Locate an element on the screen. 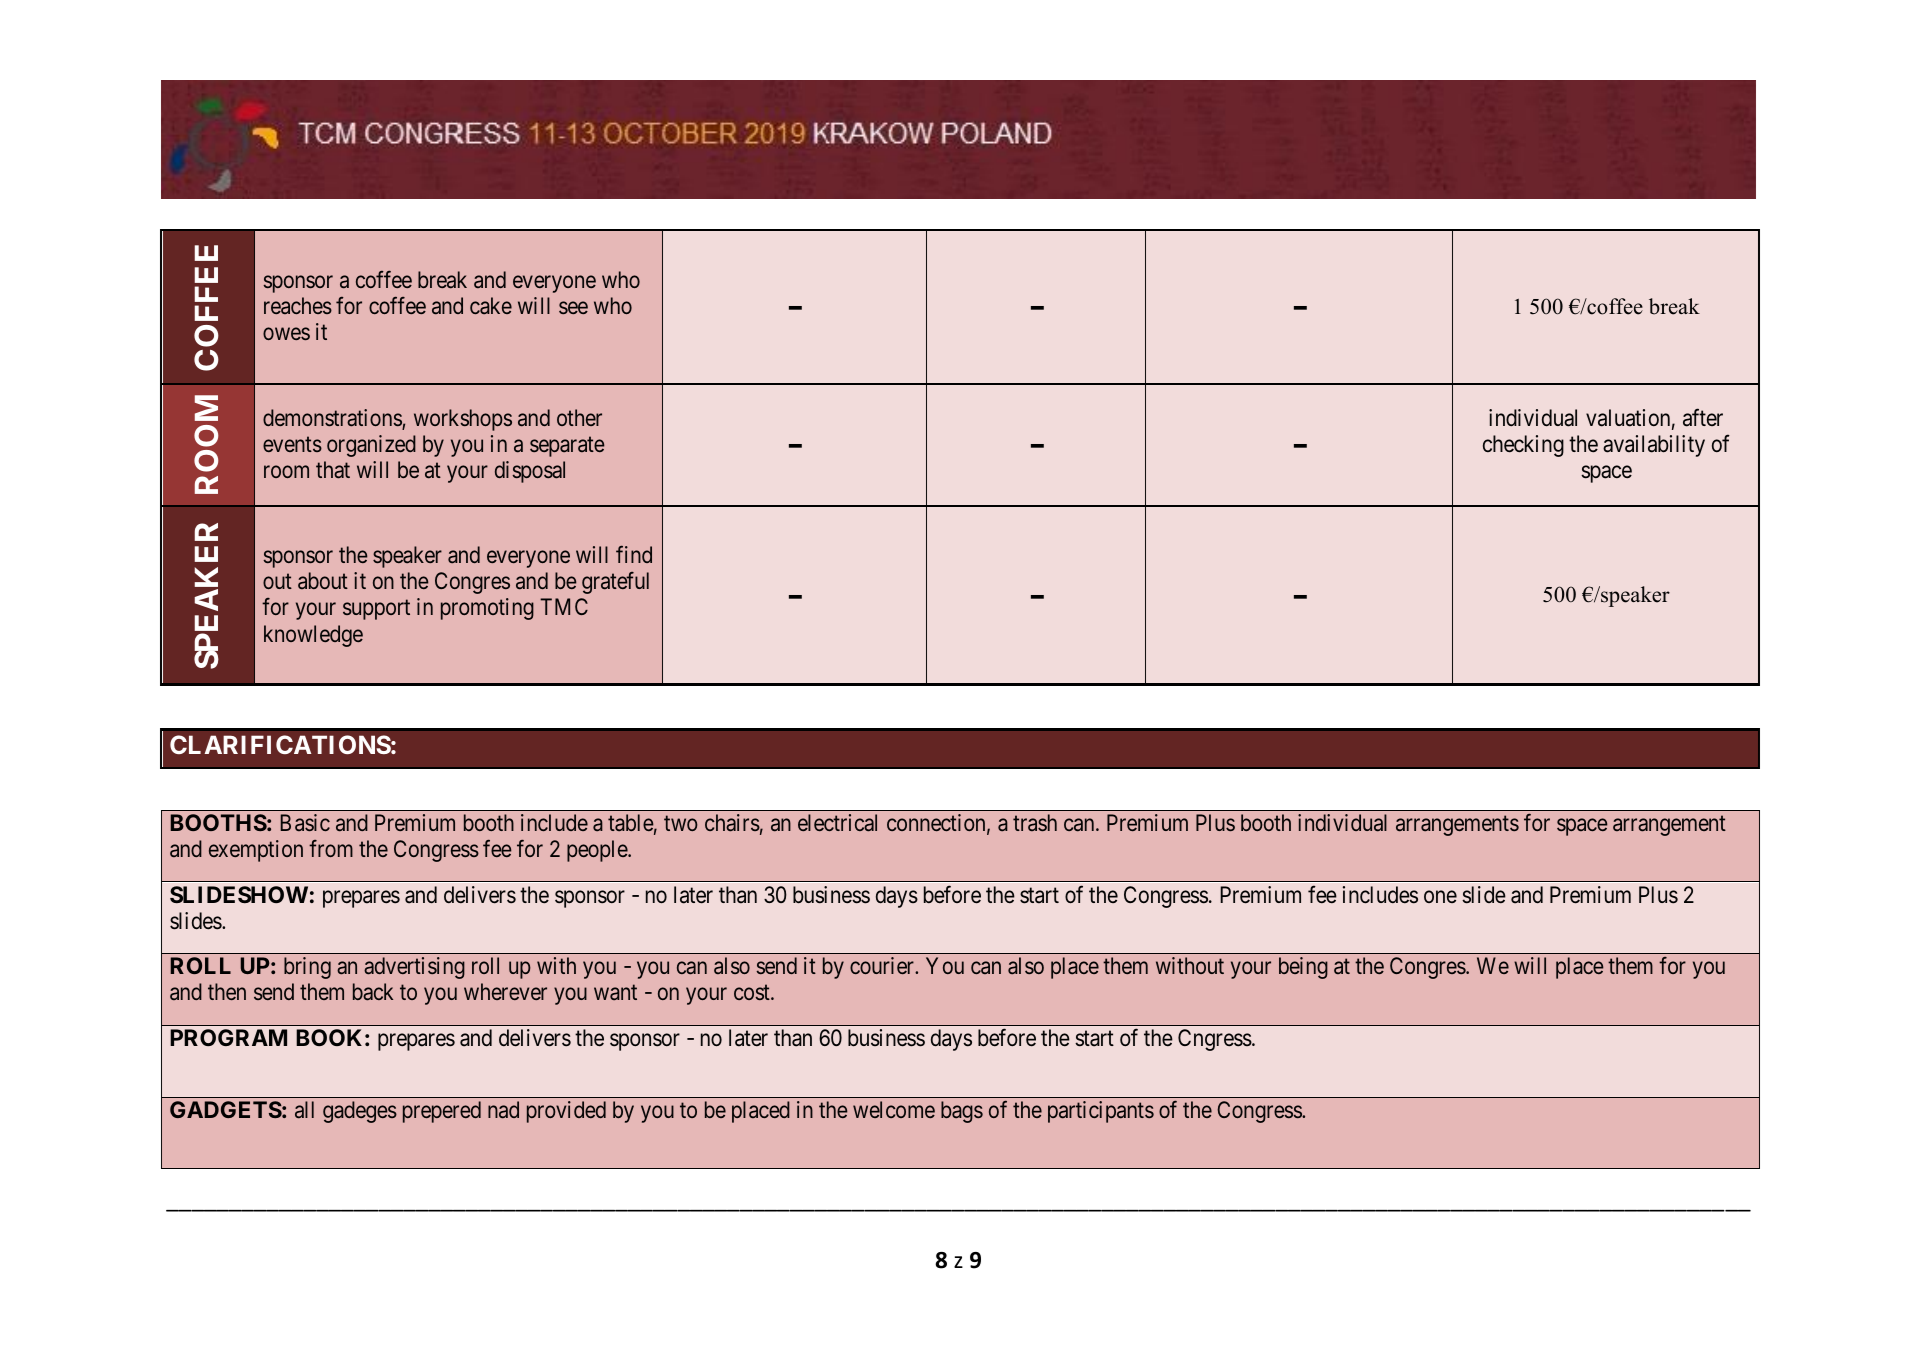 This screenshot has height=1356, width=1917. owes is located at coordinates (286, 334).
